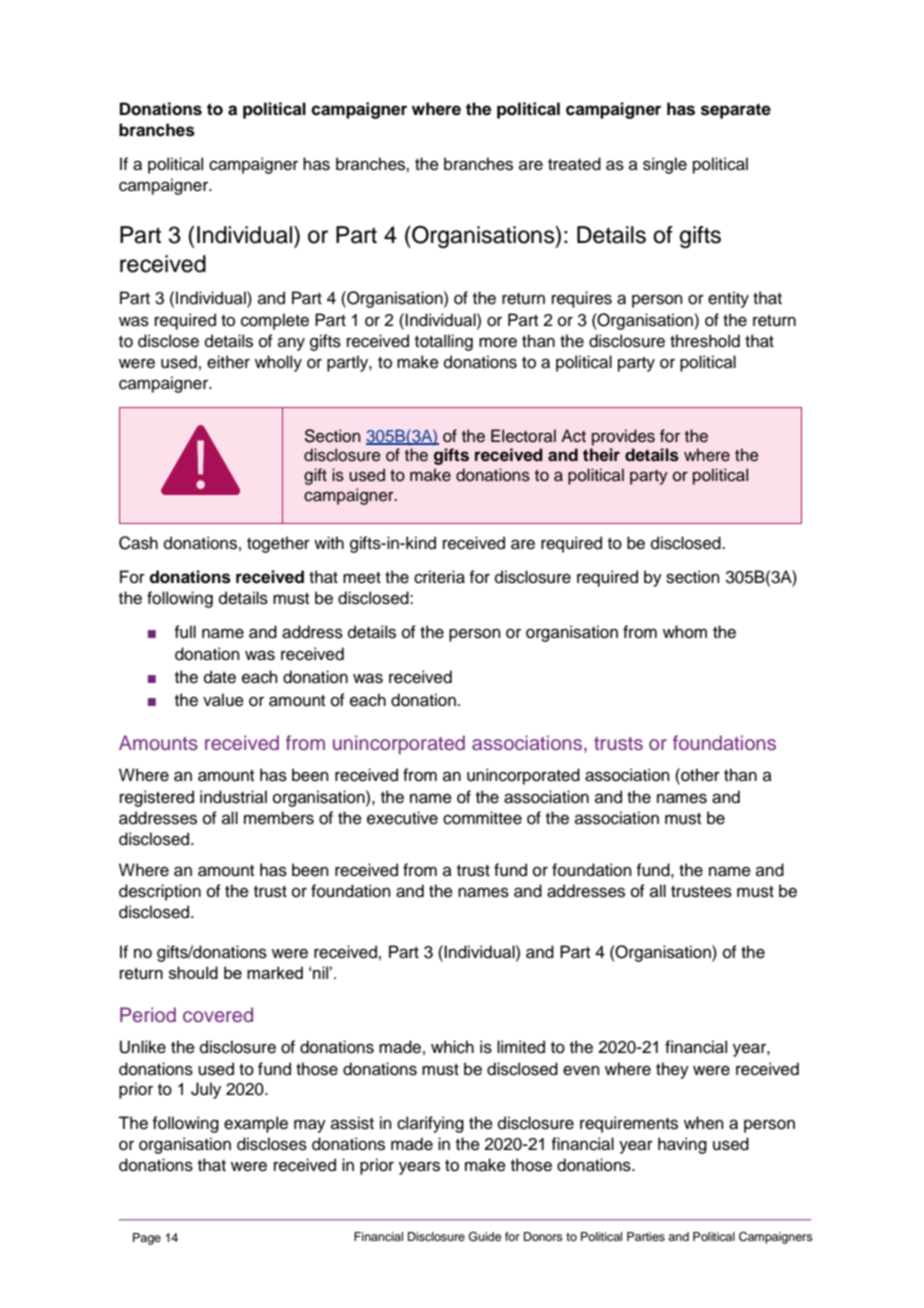 This image has height=1308, width=924. What do you see at coordinates (439, 577) in the image?
I see `criteria` at bounding box center [439, 577].
